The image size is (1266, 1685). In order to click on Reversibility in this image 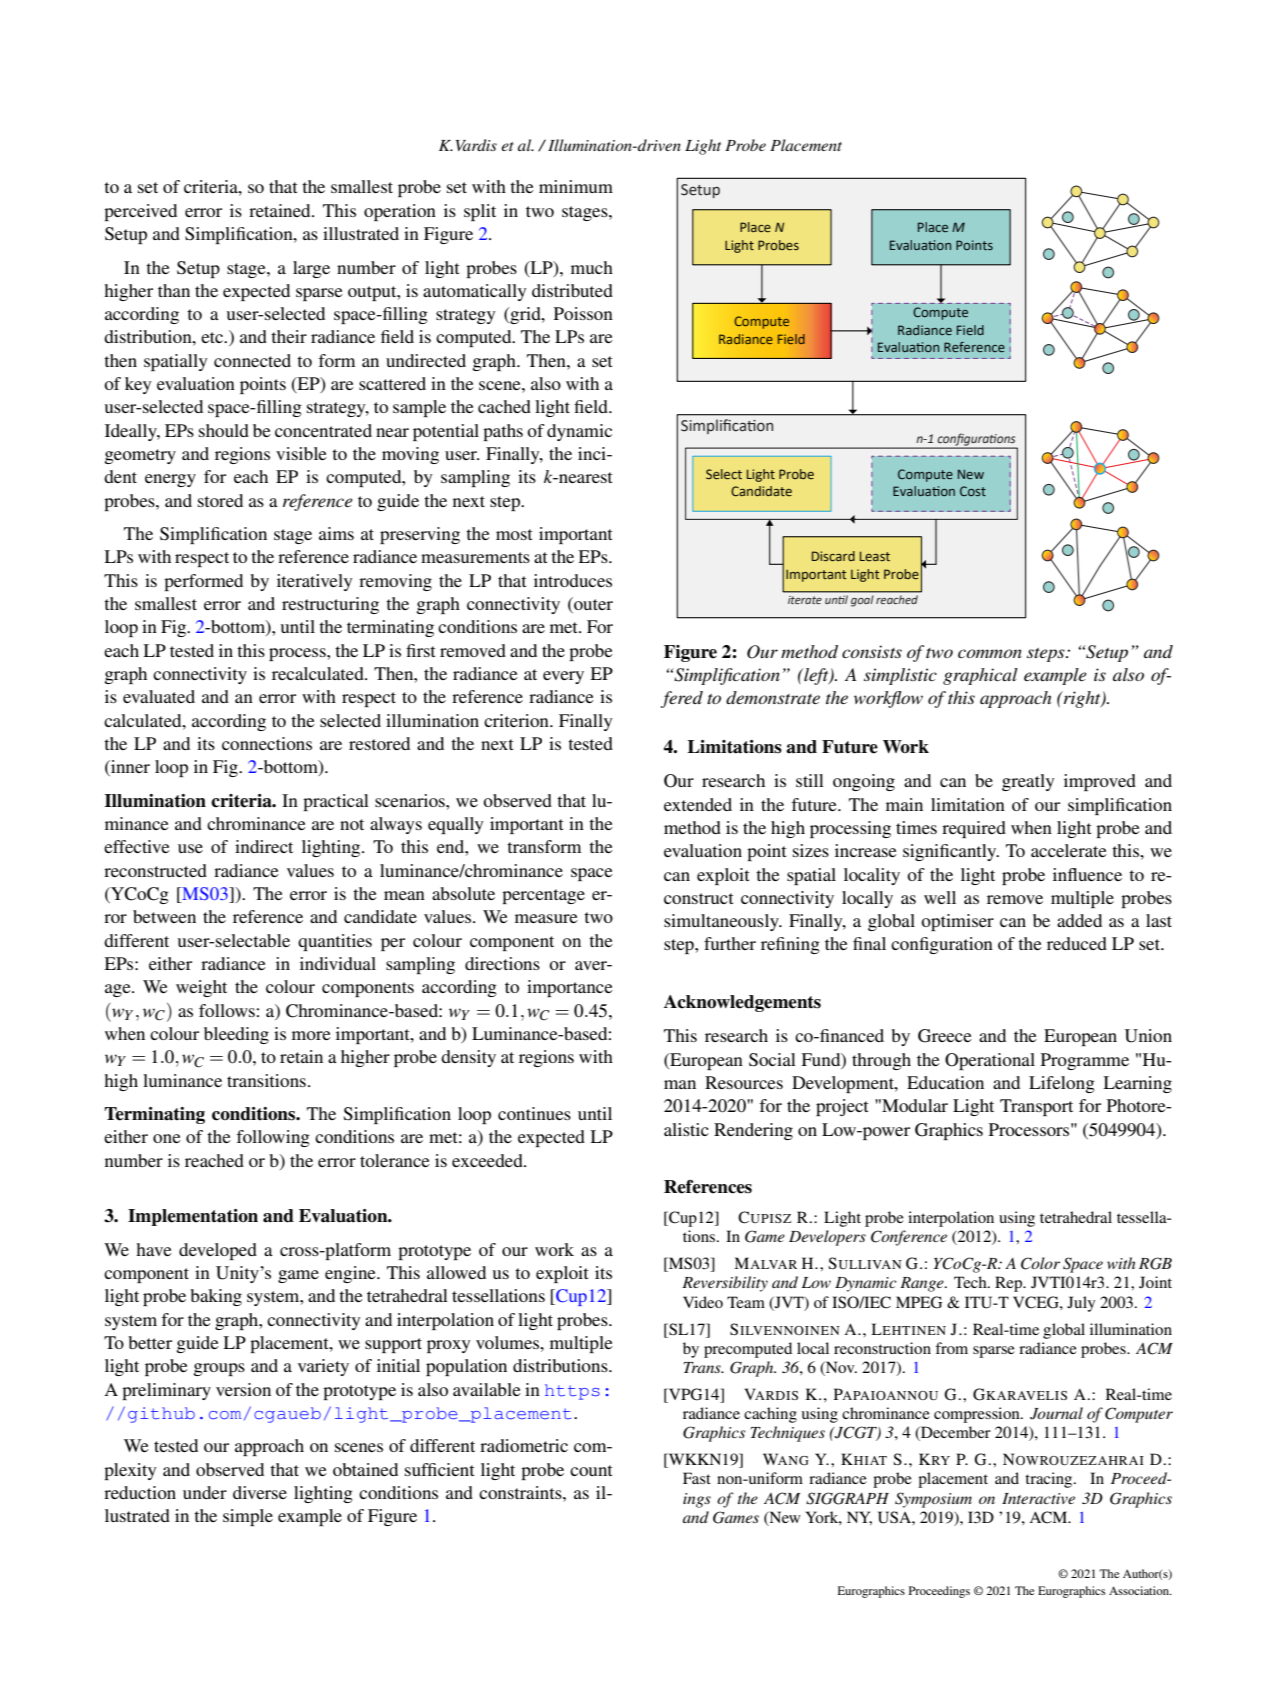, I will do `click(725, 1284)`.
